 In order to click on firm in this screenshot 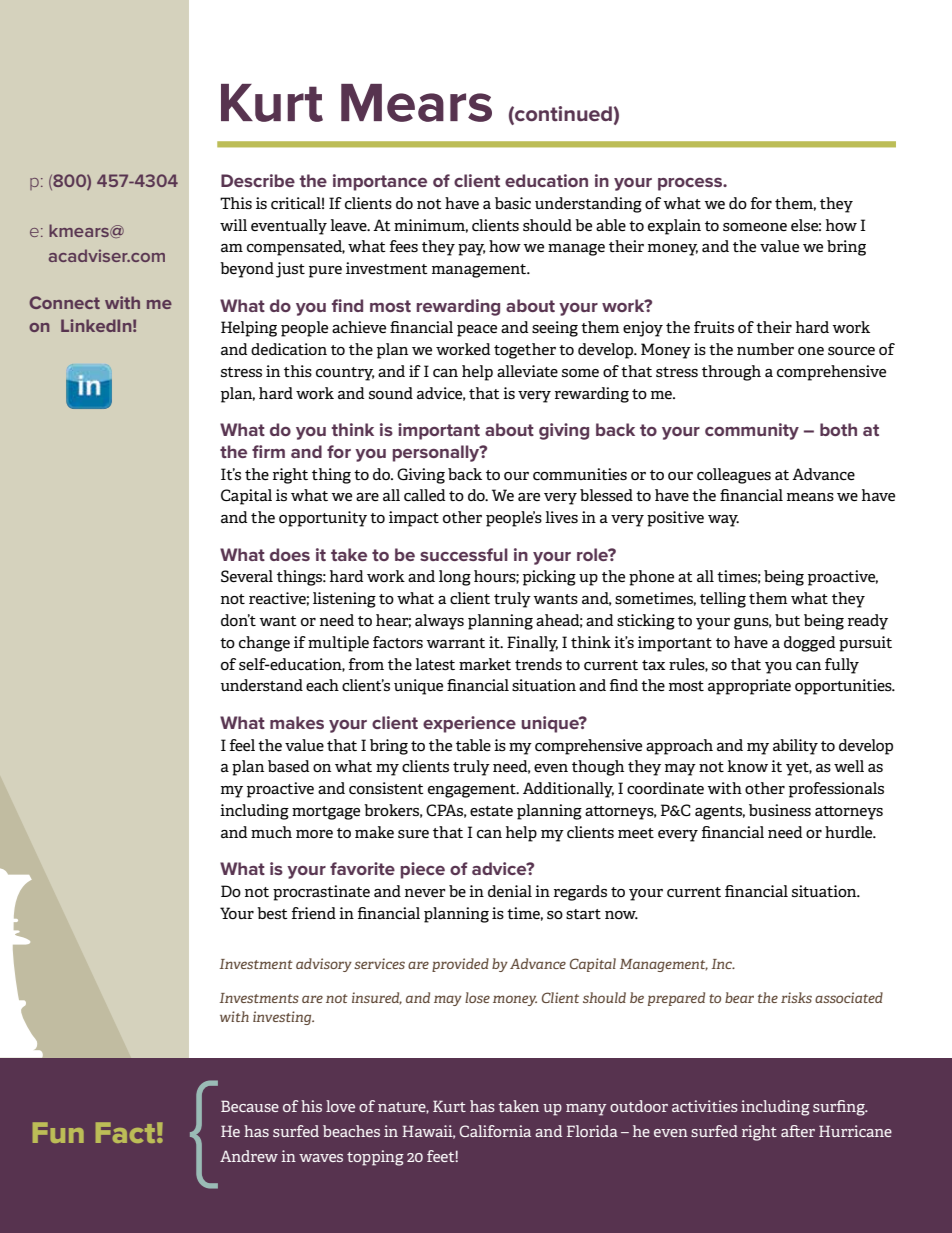, I will do `click(268, 451)`.
